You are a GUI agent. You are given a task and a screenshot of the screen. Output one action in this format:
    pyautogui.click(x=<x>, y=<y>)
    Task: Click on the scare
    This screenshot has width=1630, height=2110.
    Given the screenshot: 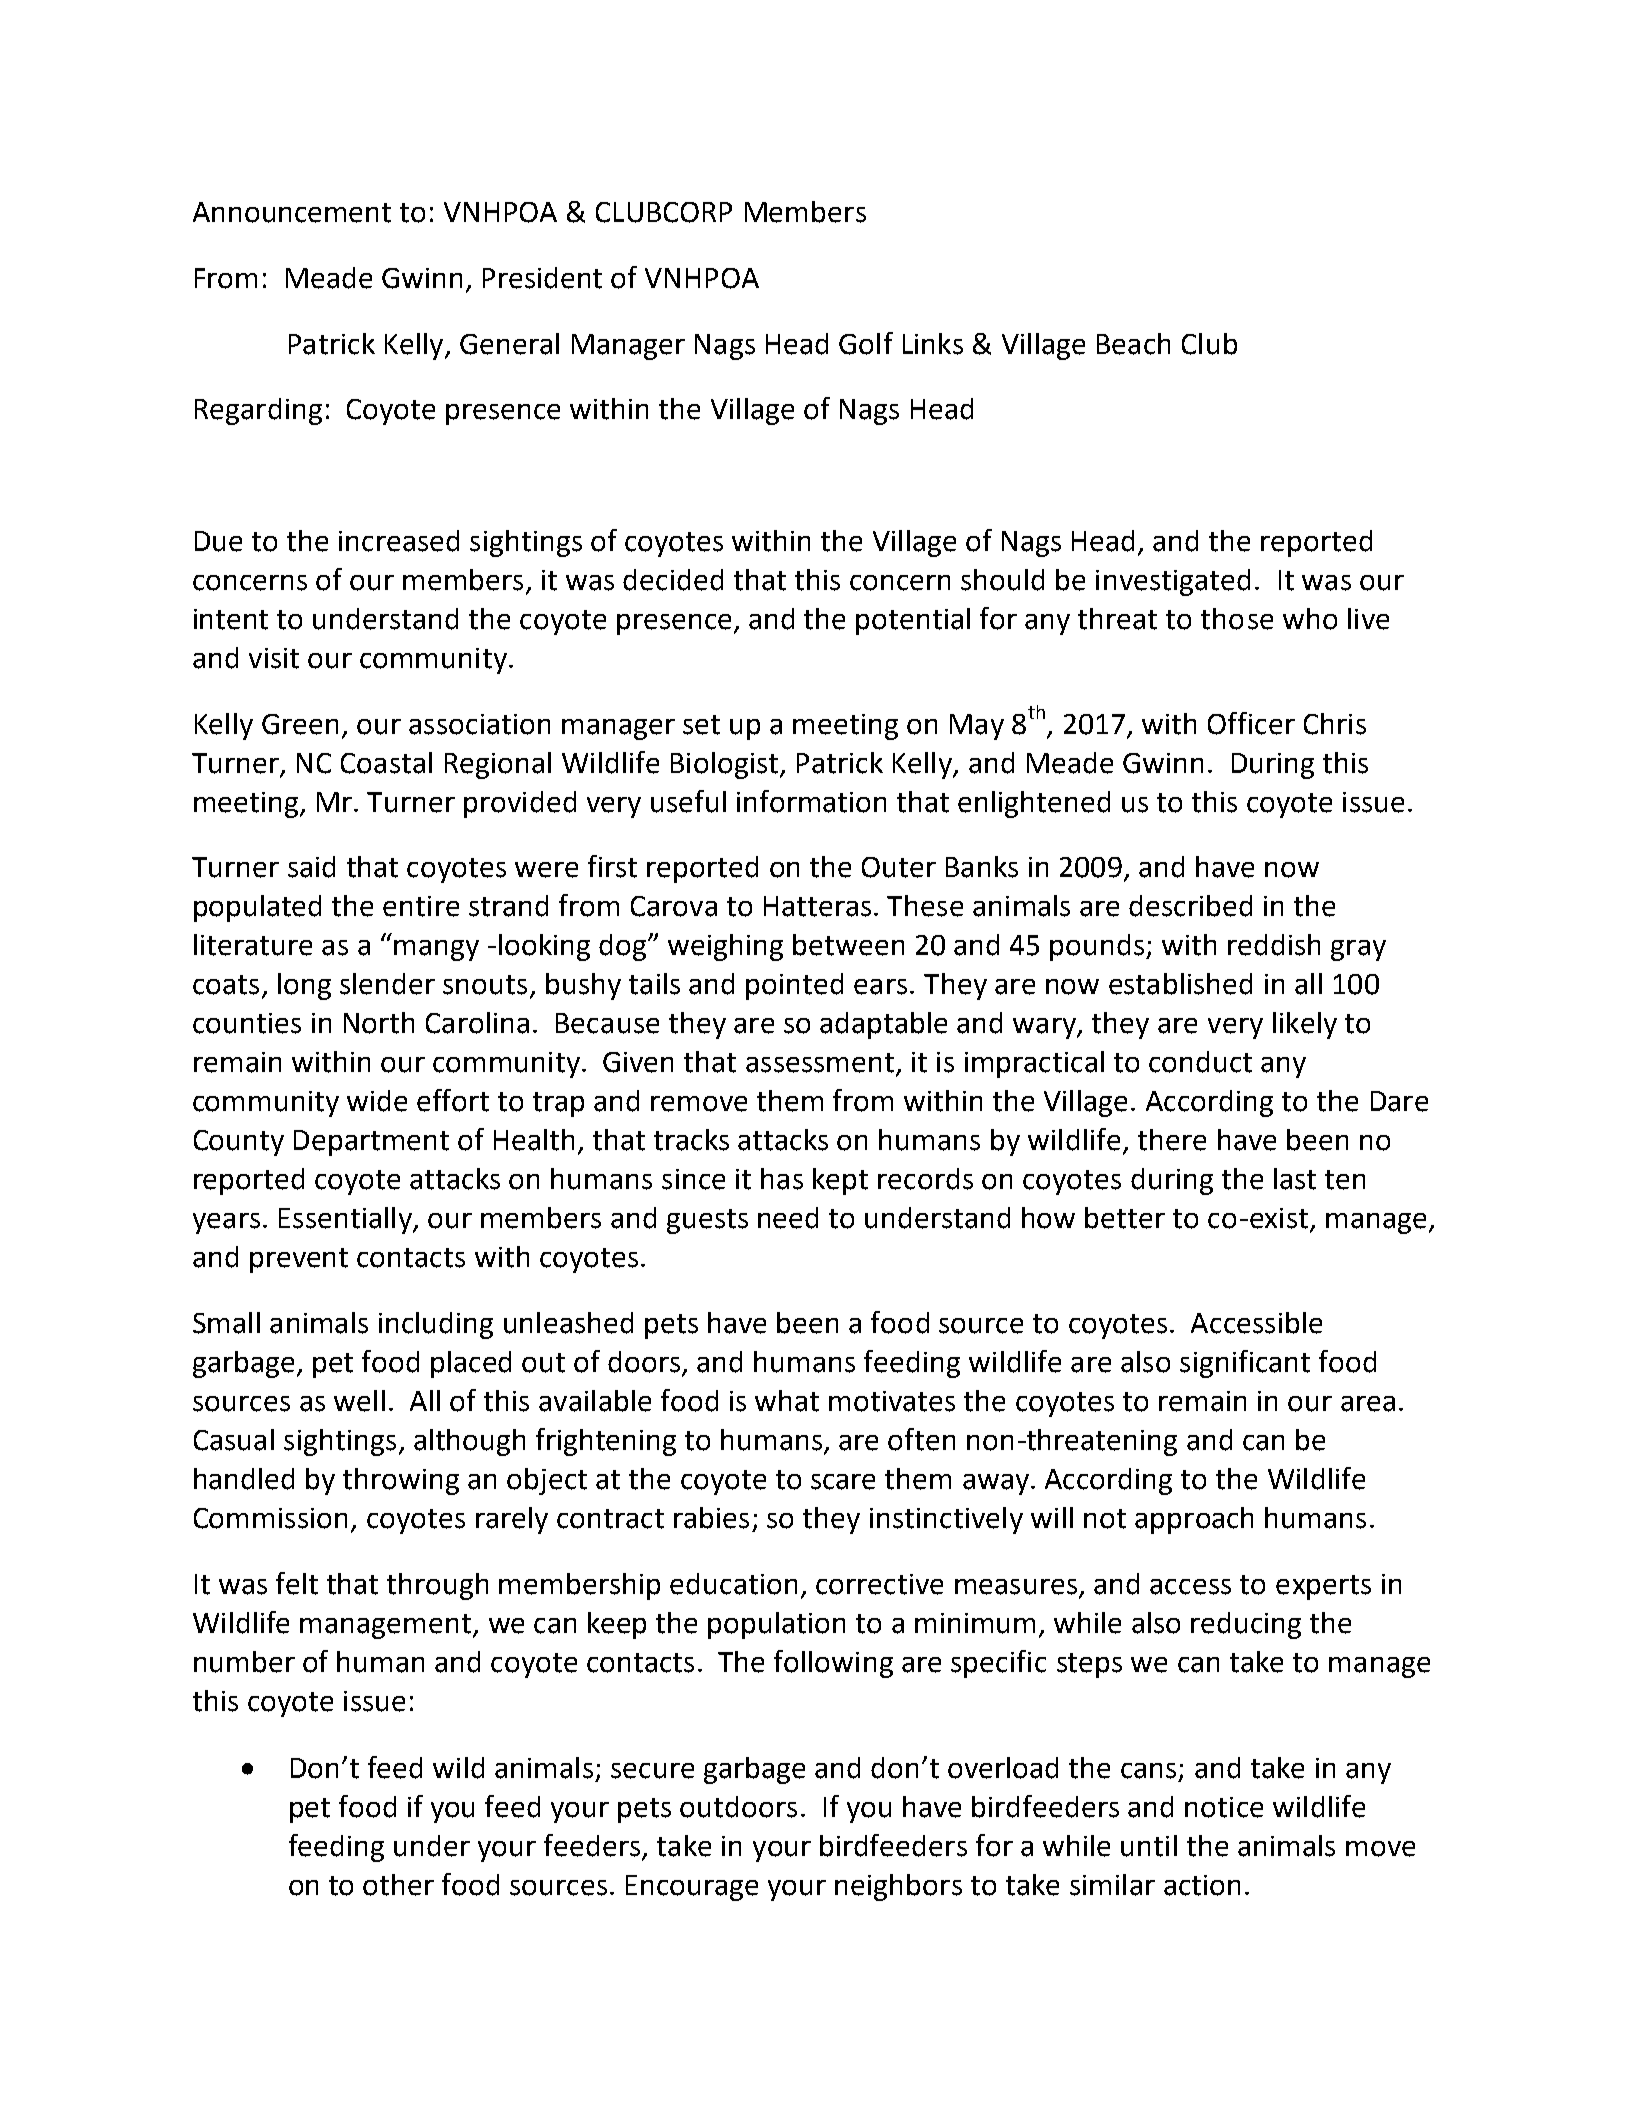 What is the action you would take?
    pyautogui.click(x=843, y=1482)
